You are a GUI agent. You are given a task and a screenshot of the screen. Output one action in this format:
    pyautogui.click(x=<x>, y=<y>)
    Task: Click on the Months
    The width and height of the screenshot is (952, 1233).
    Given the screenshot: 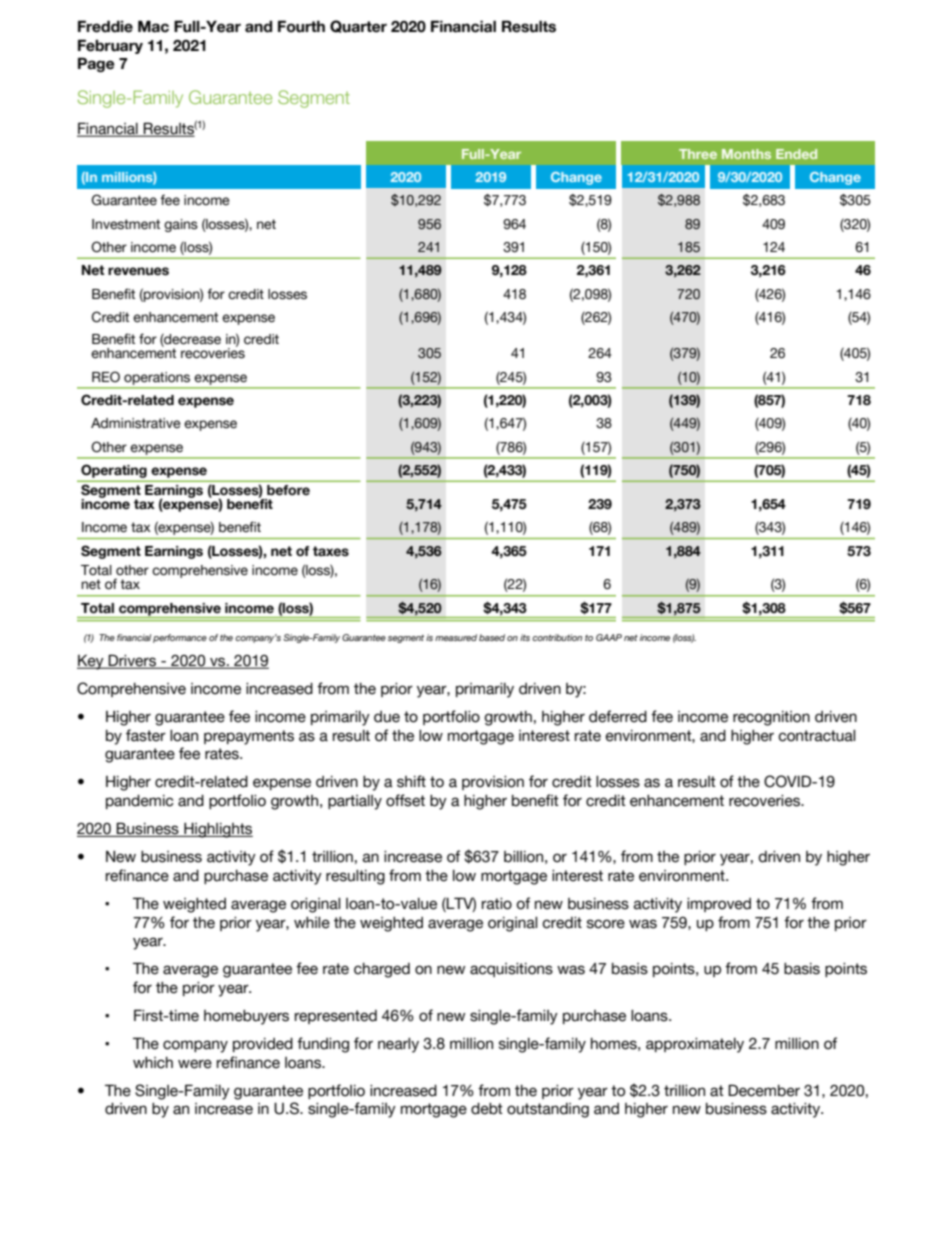 What is the action you would take?
    pyautogui.click(x=746, y=154)
